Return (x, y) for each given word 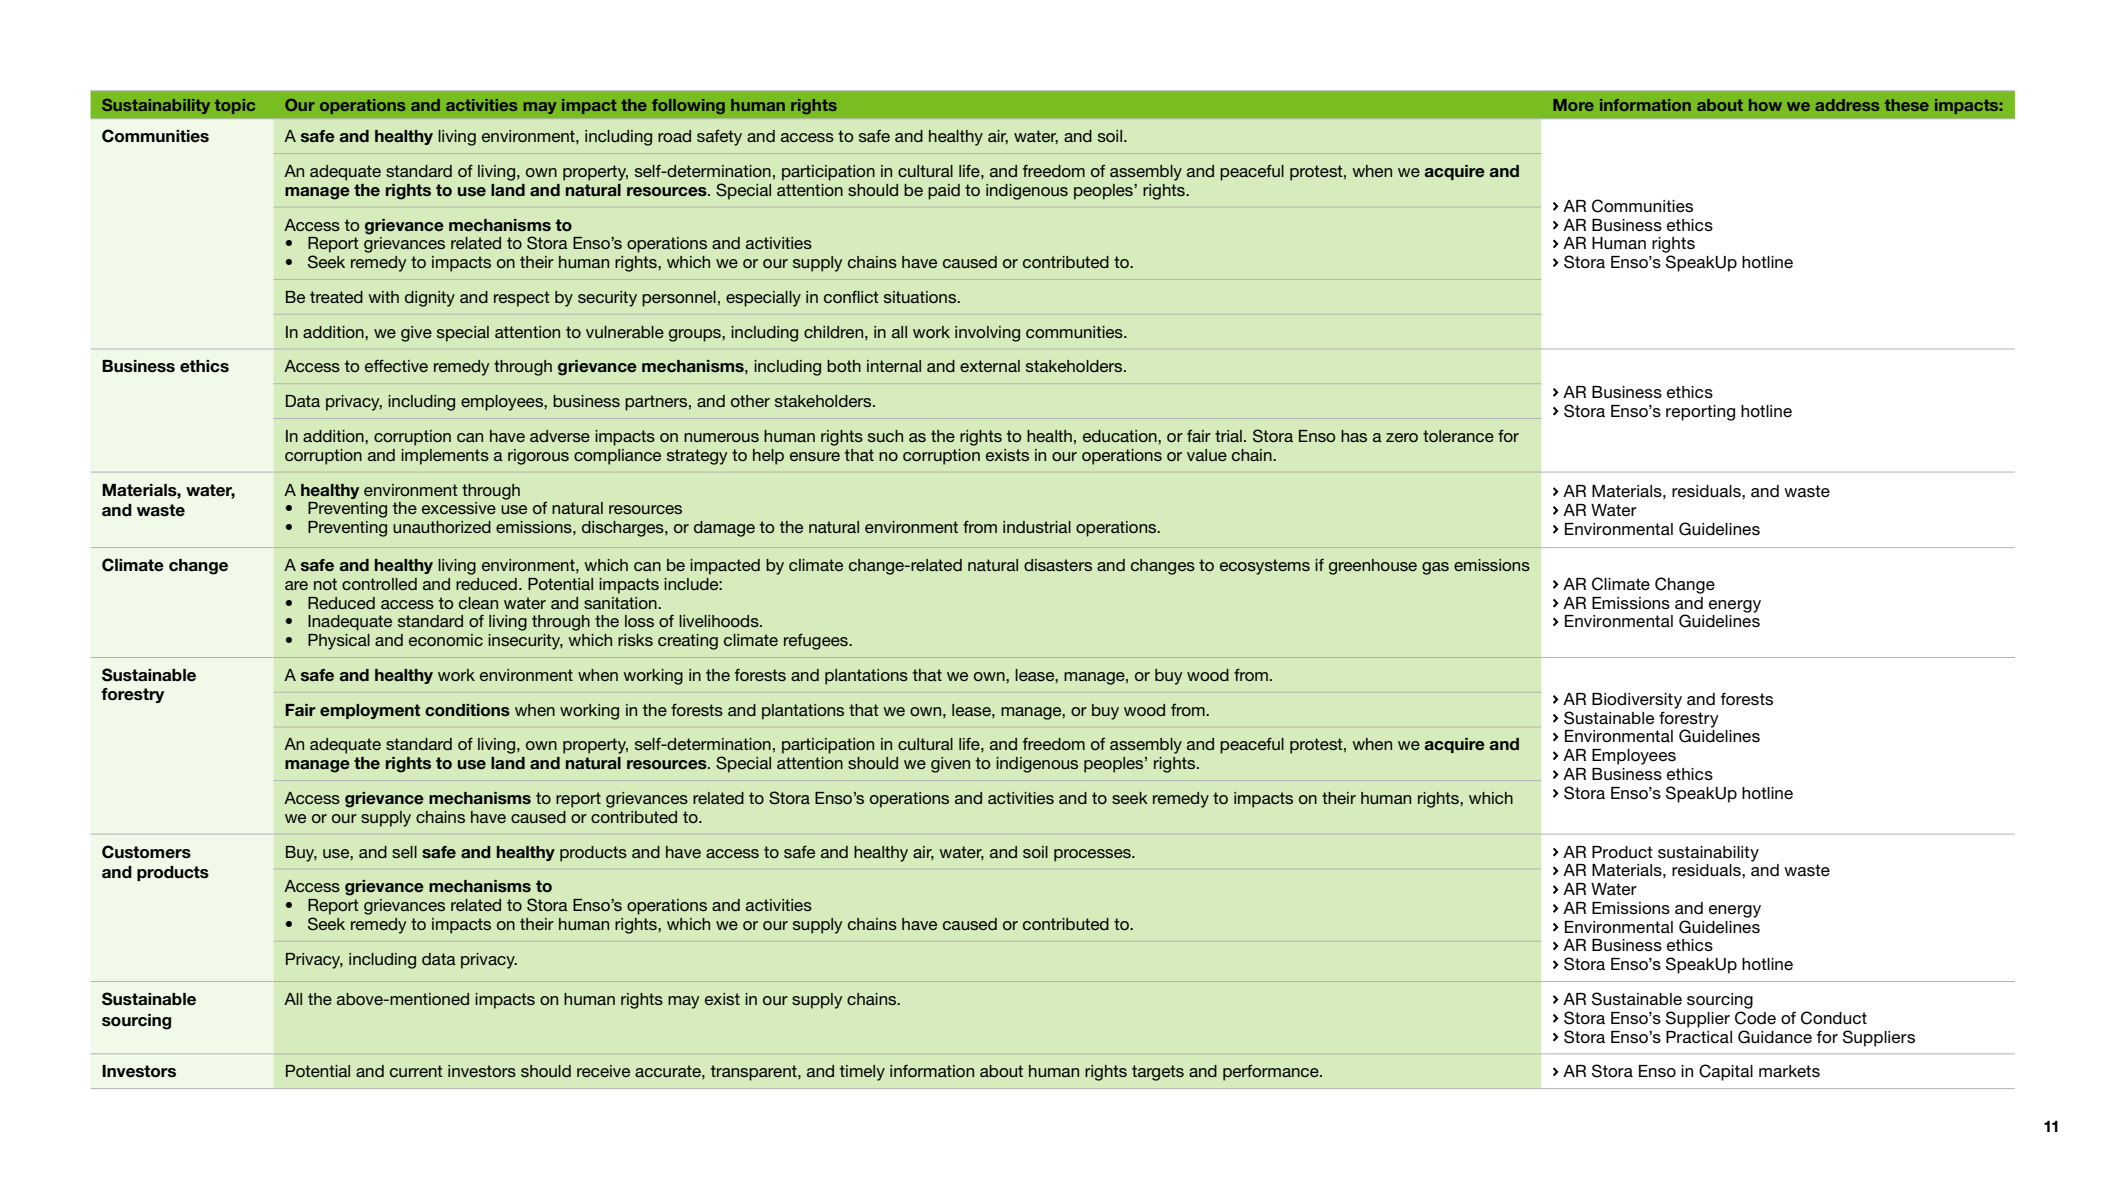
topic (235, 106)
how (1765, 105)
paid (944, 192)
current (416, 1071)
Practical (1699, 1037)
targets (1158, 1073)
